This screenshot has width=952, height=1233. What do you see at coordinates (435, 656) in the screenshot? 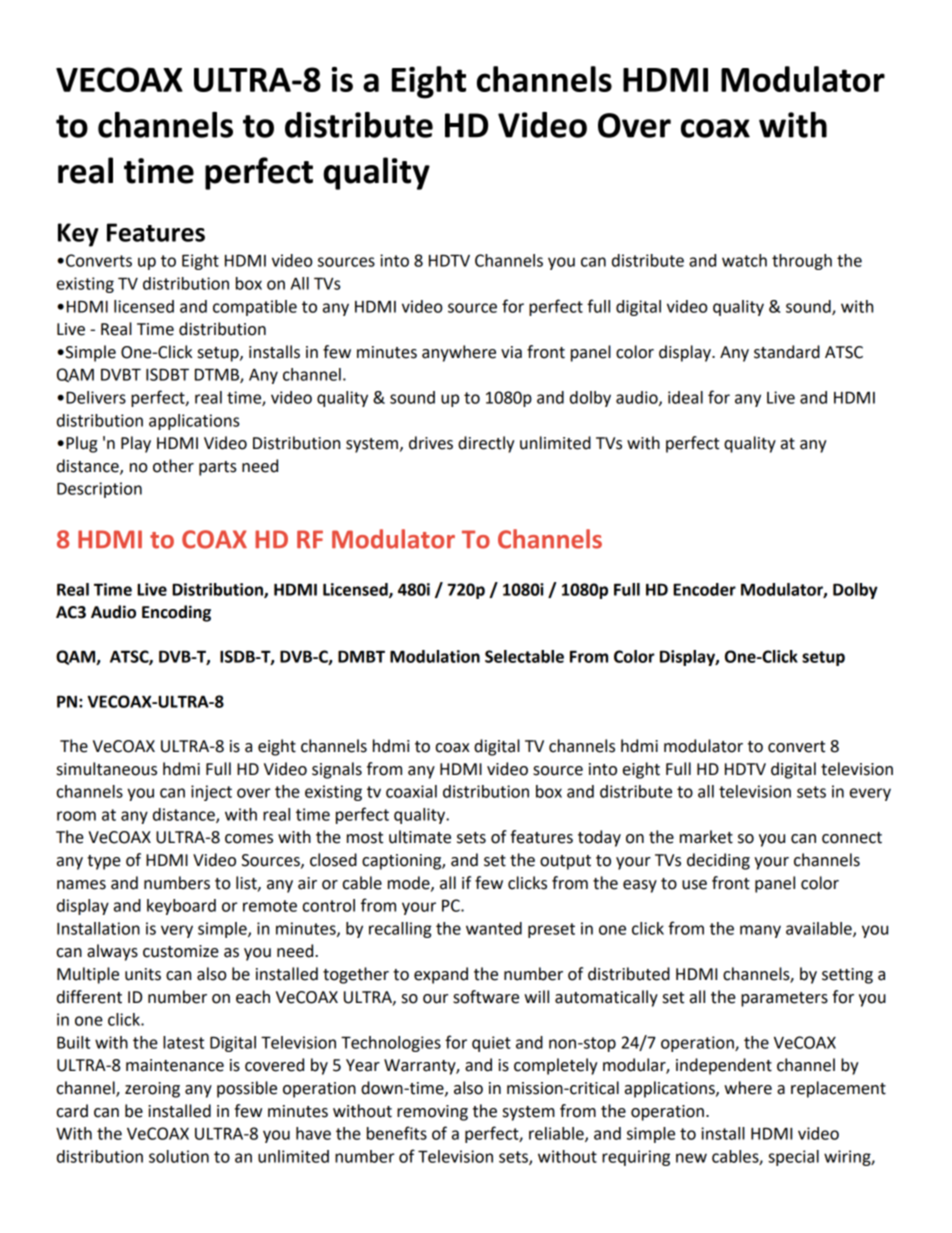
I see `Modulation` at bounding box center [435, 656].
